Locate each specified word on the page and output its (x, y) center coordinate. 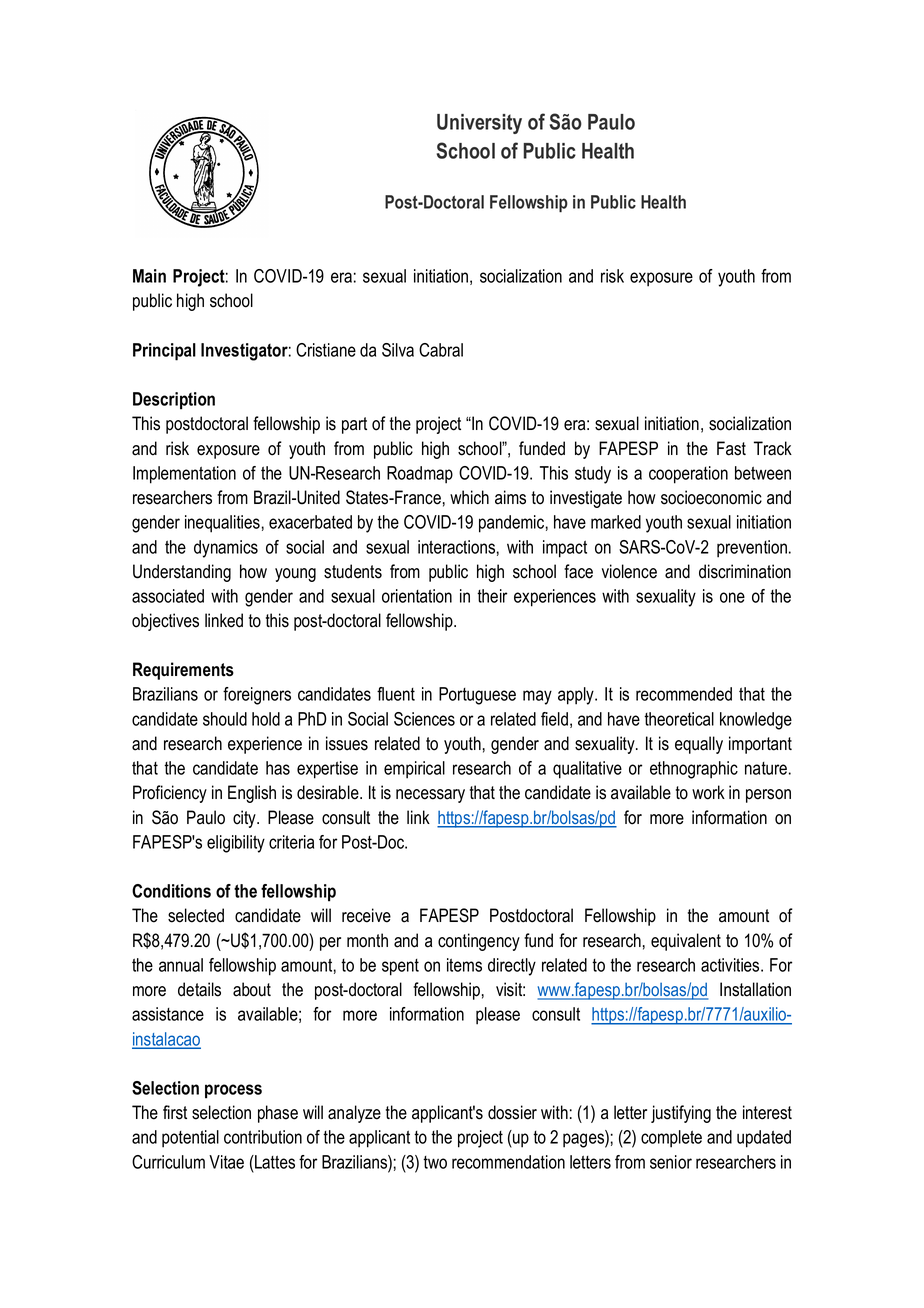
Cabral (441, 350)
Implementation (184, 475)
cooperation (688, 475)
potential (190, 1139)
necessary (430, 796)
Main (149, 276)
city (245, 819)
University (479, 124)
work (708, 792)
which (469, 497)
